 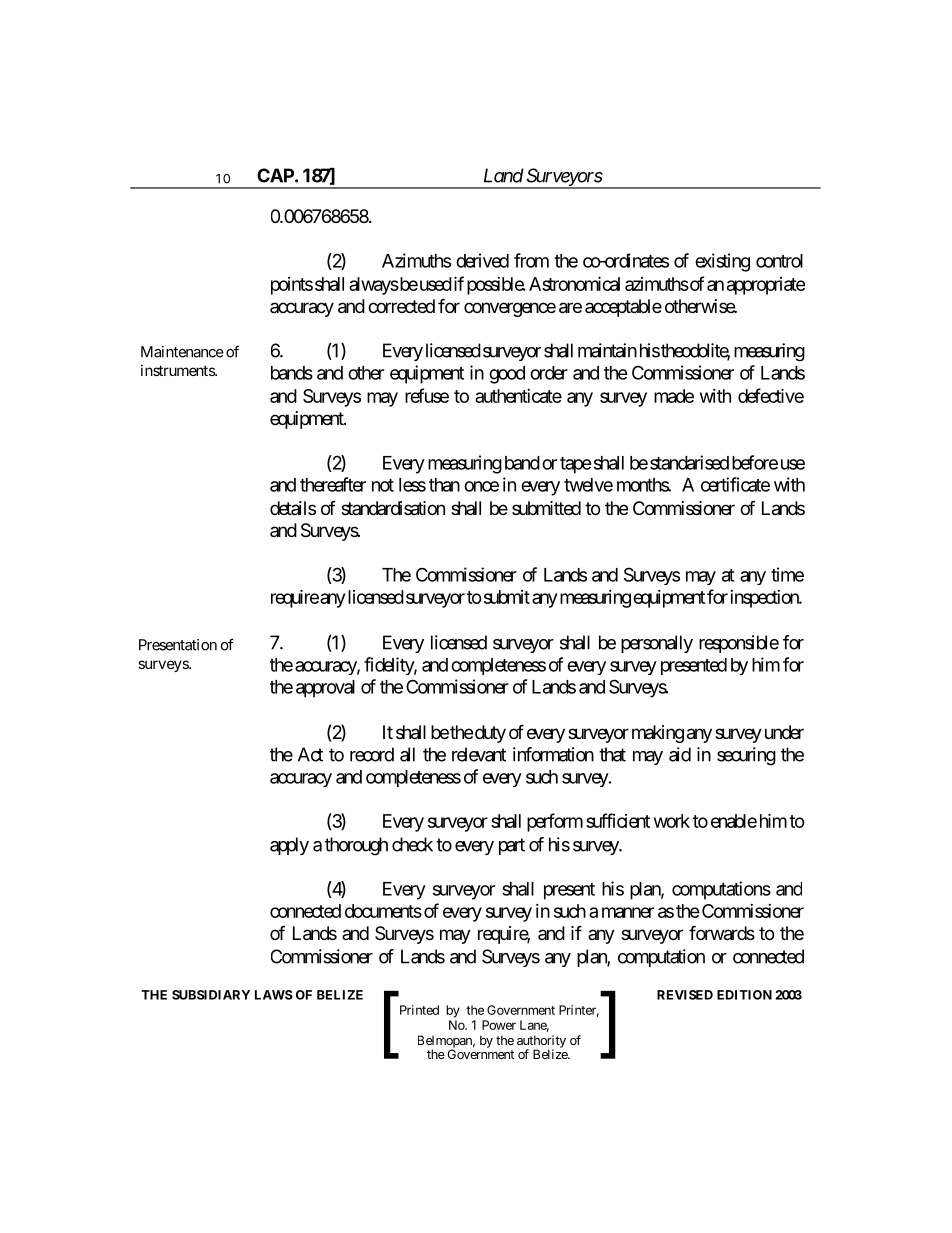 What do you see at coordinates (499, 1025) in the image?
I see `Power` at bounding box center [499, 1025].
